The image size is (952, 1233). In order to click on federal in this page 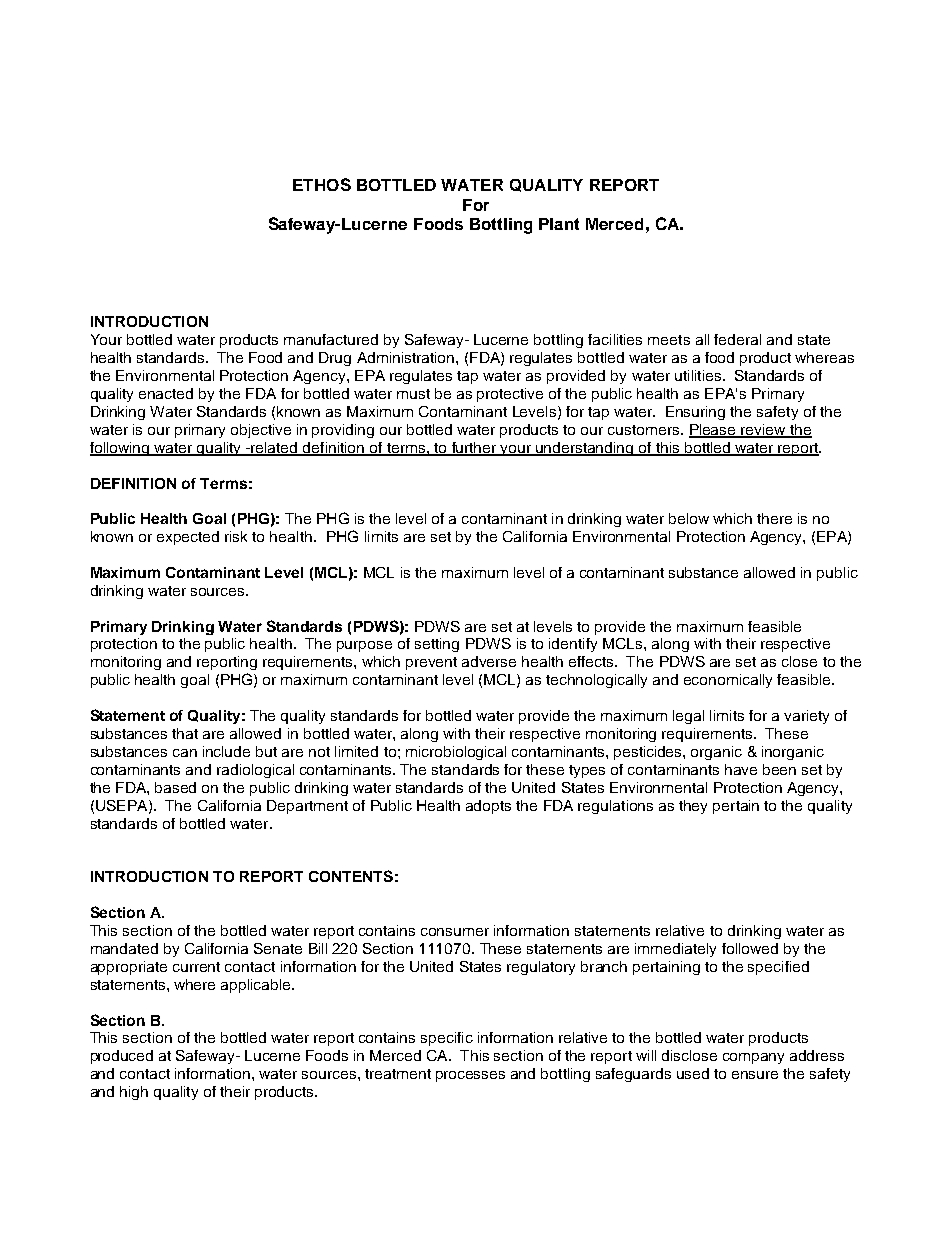, I will do `click(737, 339)`.
